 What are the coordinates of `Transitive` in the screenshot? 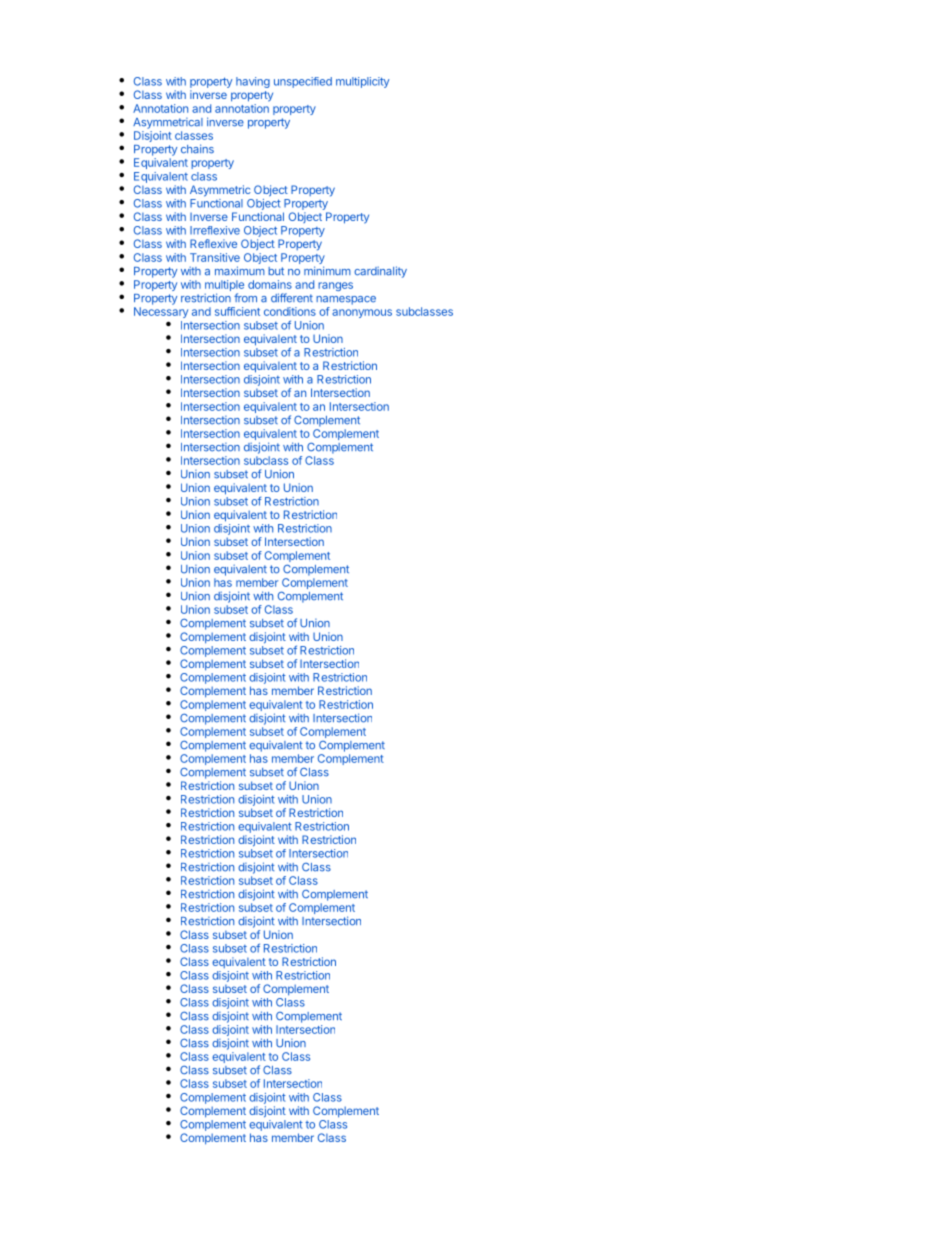 It's located at (215, 257).
